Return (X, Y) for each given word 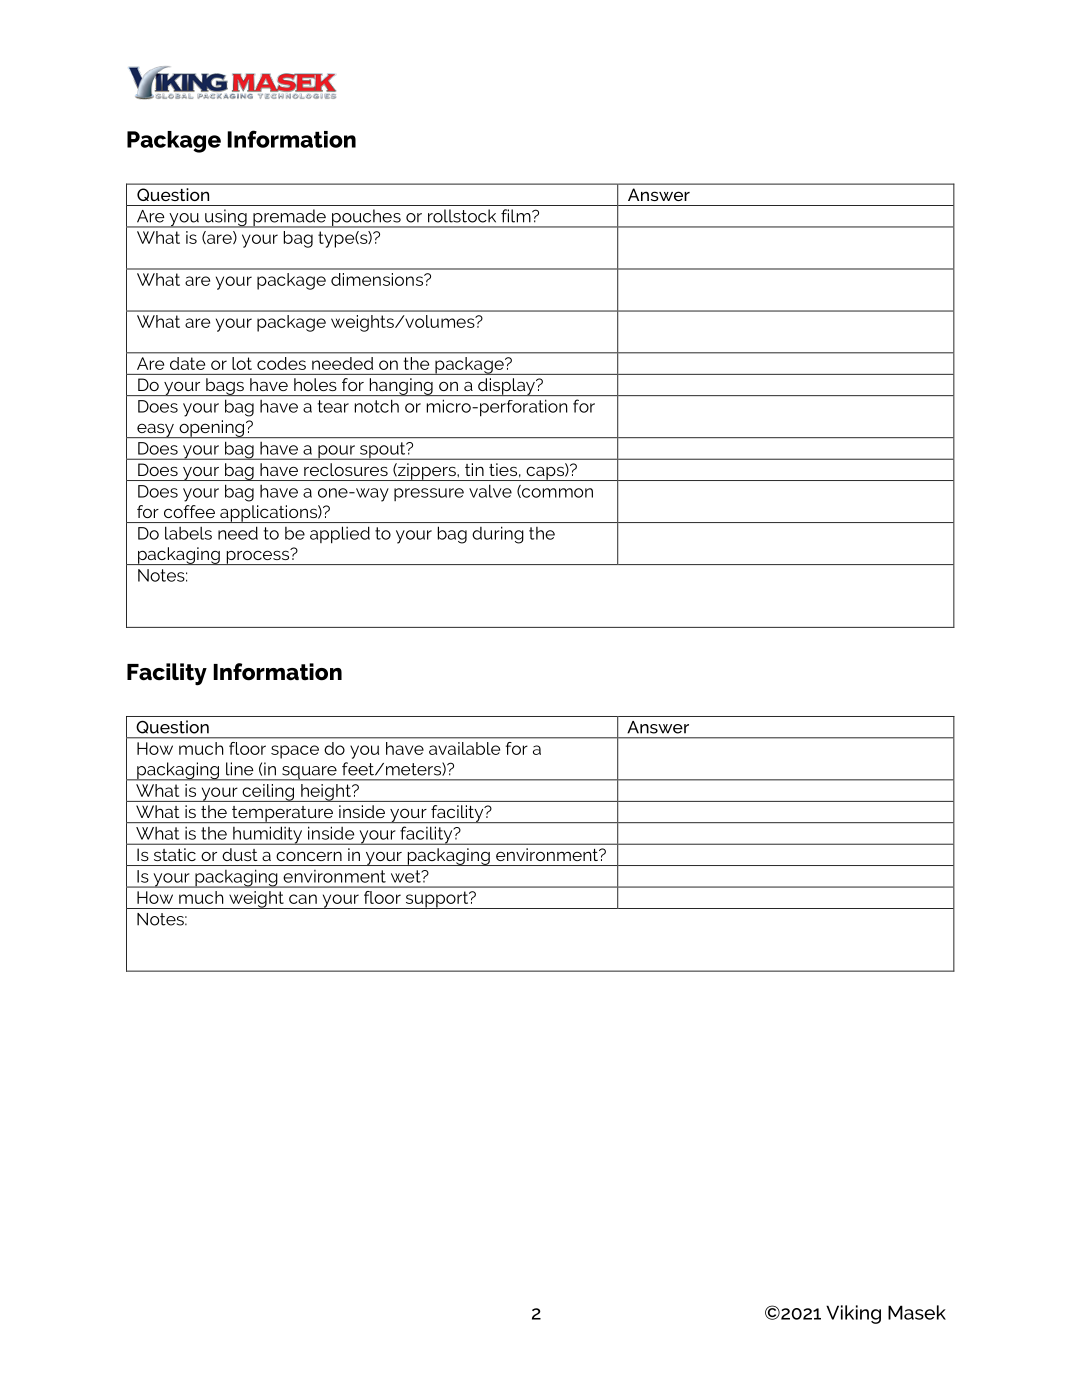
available (464, 748)
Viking (853, 1314)
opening (212, 429)
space (295, 752)
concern (309, 856)
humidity (268, 836)
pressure (429, 494)
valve (490, 491)
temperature (282, 814)
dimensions (378, 279)
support (437, 900)
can (303, 899)
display (506, 387)
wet (407, 876)
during (498, 535)
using (226, 218)
